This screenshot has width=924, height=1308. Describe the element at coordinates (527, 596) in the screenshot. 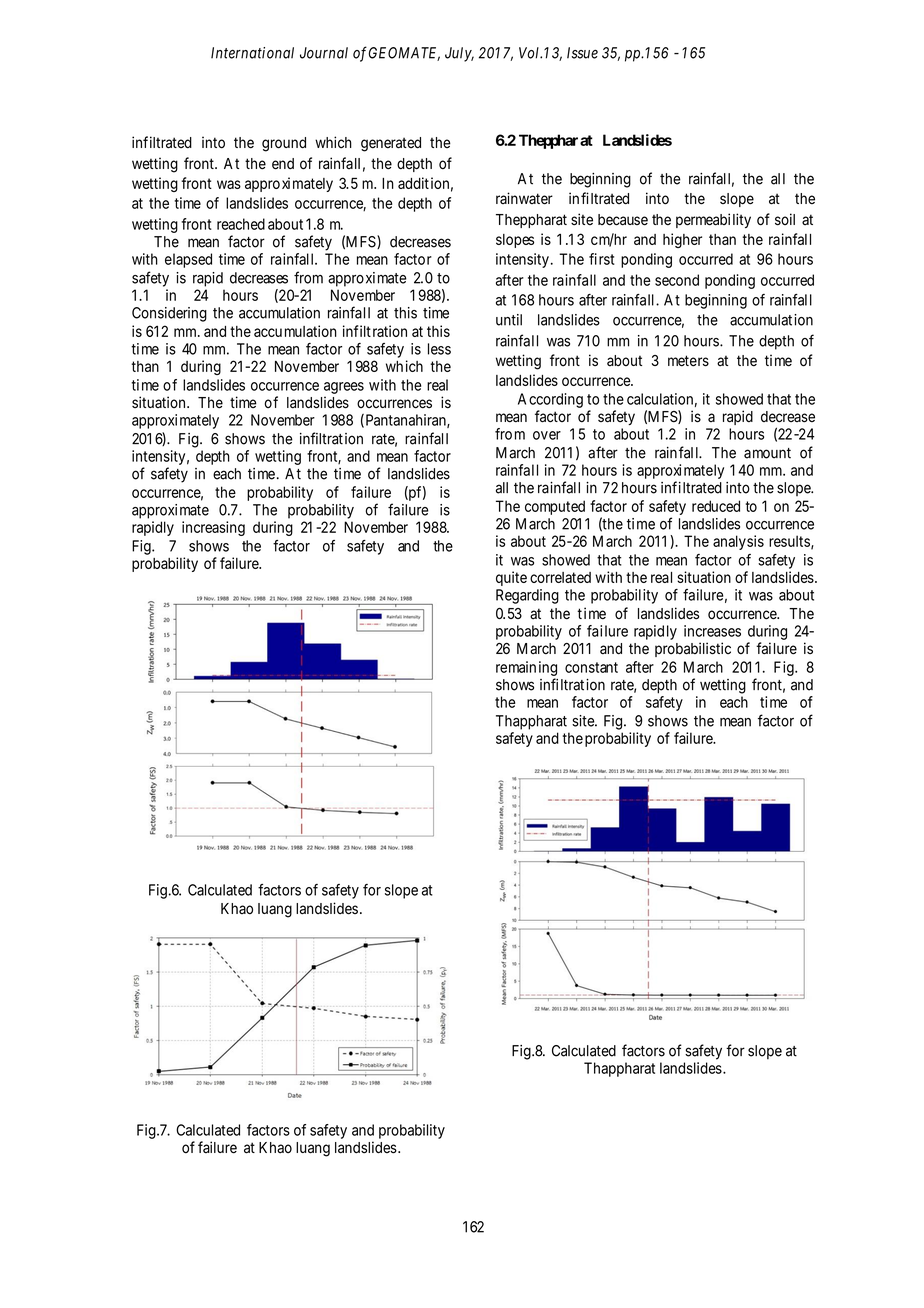

I see `Regarding` at that location.
